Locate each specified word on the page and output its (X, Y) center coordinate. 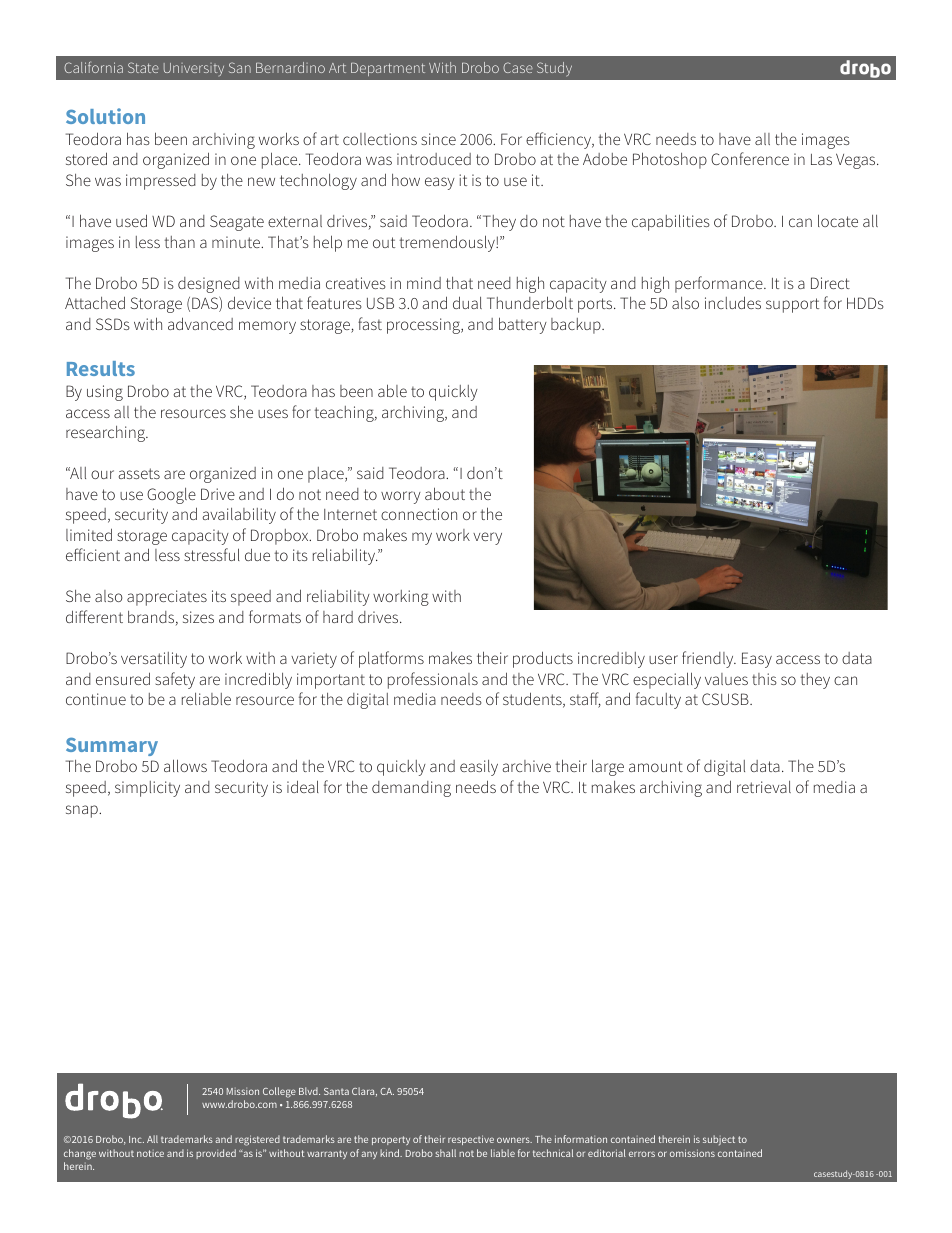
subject (719, 1140)
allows (185, 765)
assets (139, 473)
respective (471, 1140)
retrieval (764, 787)
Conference (750, 158)
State (143, 67)
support (792, 305)
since (438, 139)
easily (479, 768)
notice (150, 1153)
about (445, 493)
